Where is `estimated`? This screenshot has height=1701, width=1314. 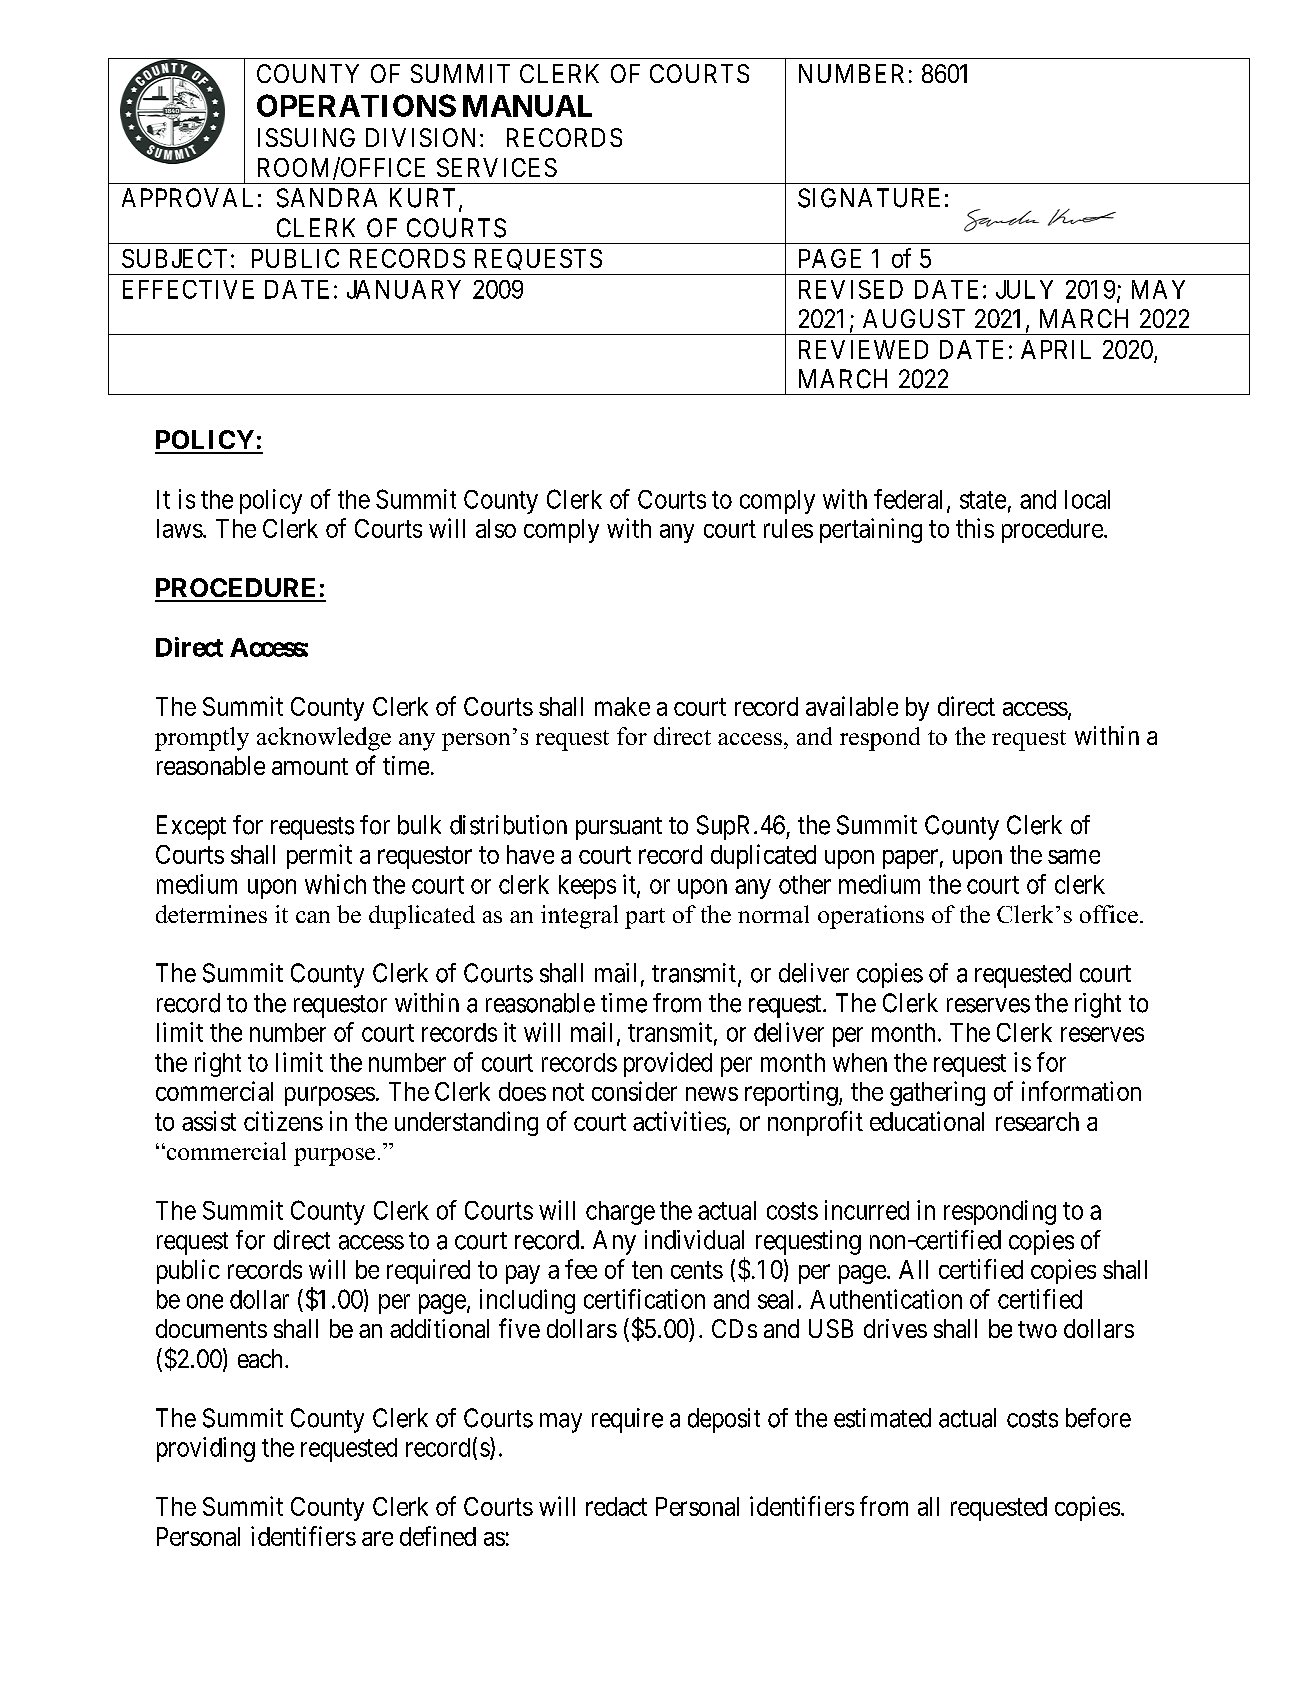 estimated is located at coordinates (882, 1418).
